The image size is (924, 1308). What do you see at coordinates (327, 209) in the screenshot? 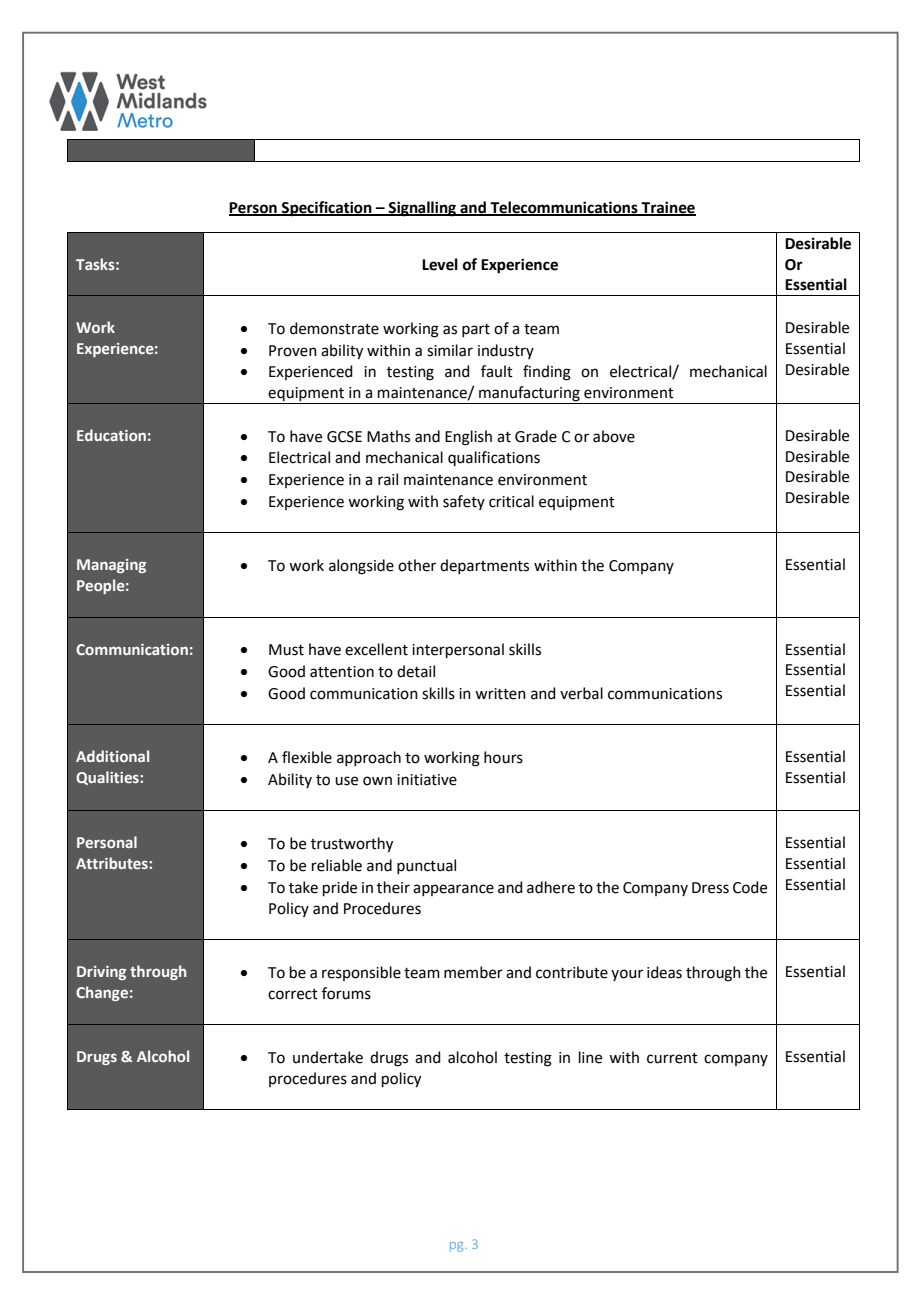
I see `Specification` at bounding box center [327, 209].
